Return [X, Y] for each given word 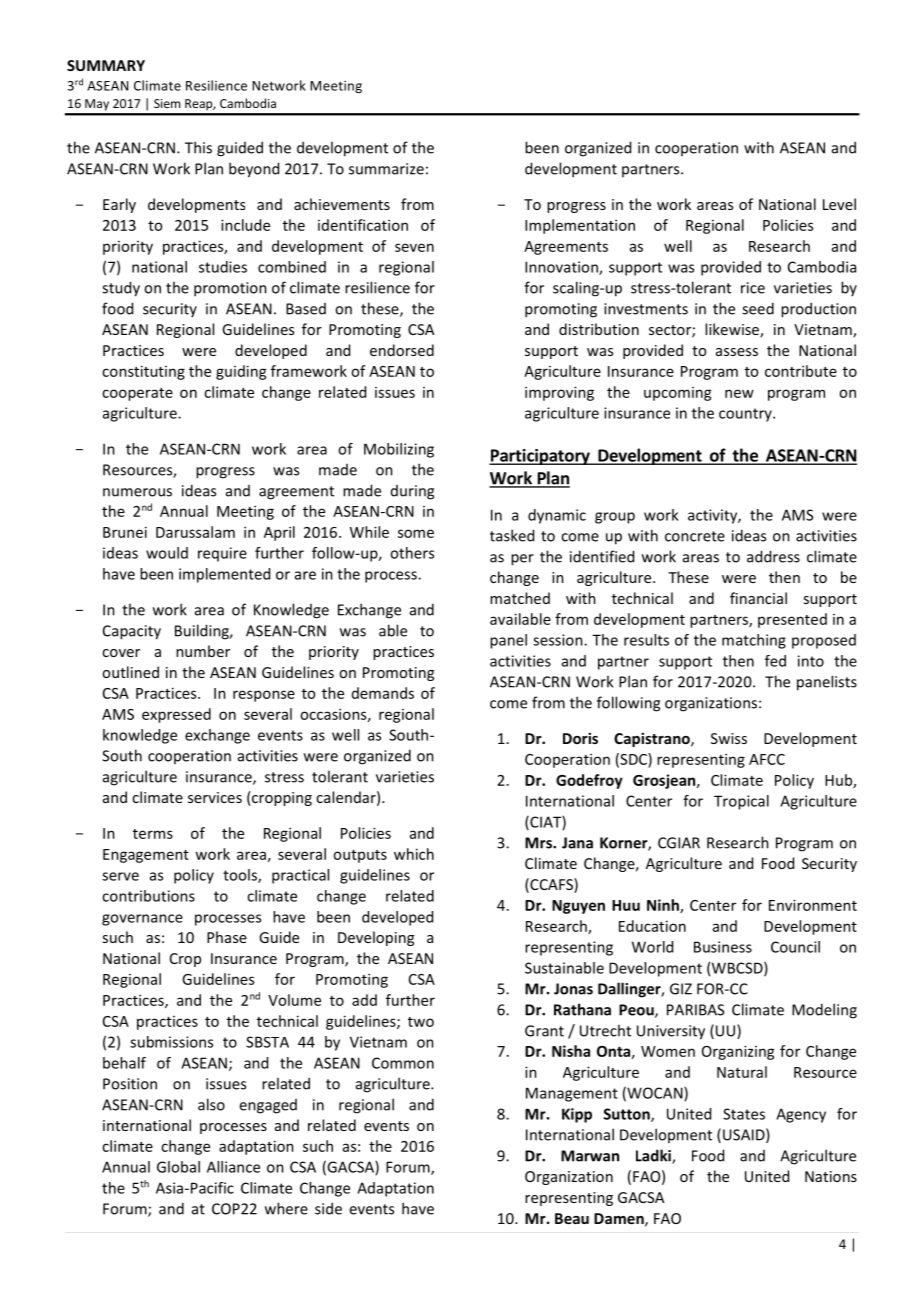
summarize [386, 169]
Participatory [540, 457]
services [215, 797]
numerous [137, 492]
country [746, 415]
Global [178, 1167]
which [414, 854]
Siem [167, 103]
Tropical [741, 802]
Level [839, 204]
